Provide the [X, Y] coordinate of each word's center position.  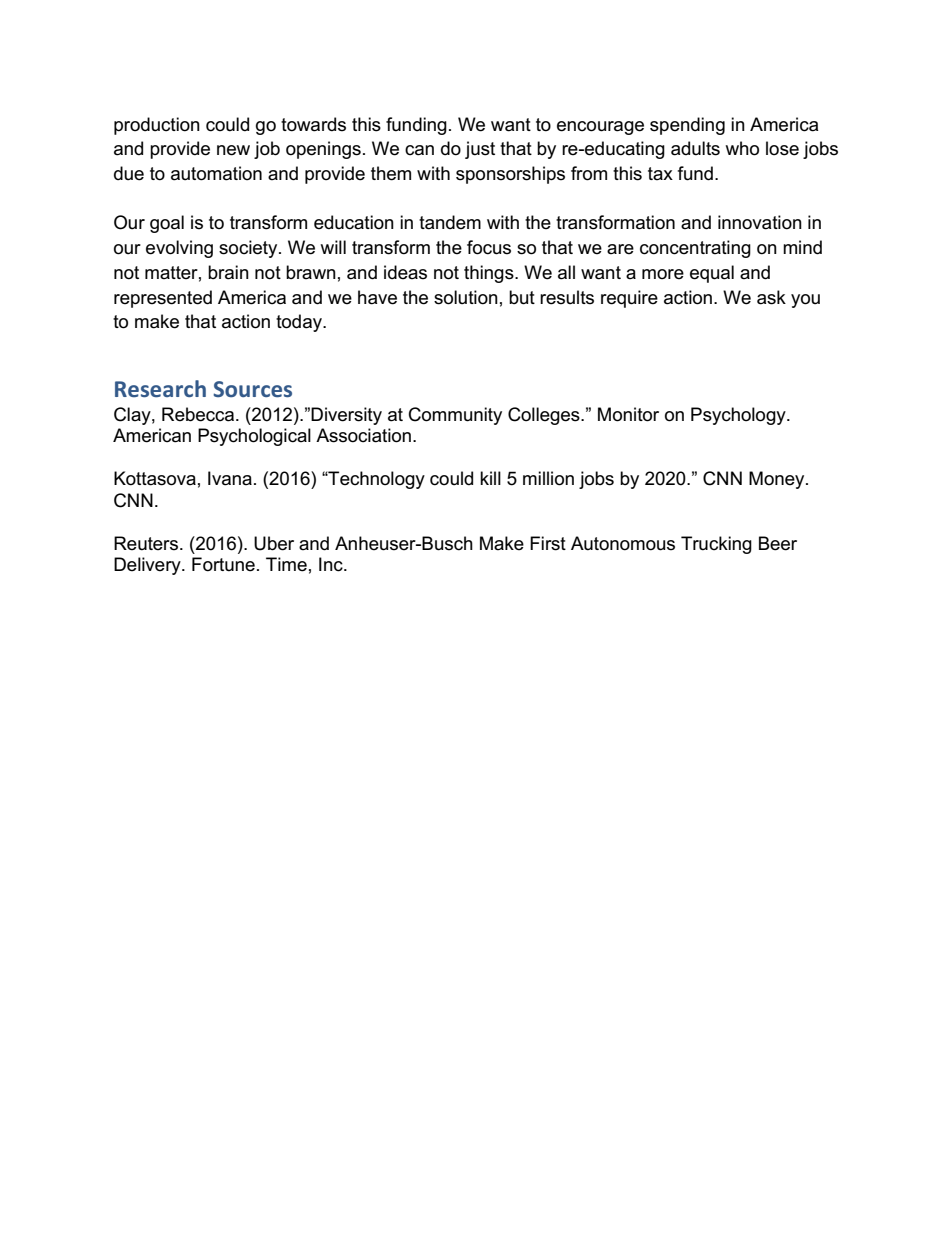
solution [466, 297]
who [742, 148]
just [480, 150]
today [300, 323]
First [548, 543]
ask [771, 297]
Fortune [223, 564]
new [233, 150]
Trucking [716, 545]
